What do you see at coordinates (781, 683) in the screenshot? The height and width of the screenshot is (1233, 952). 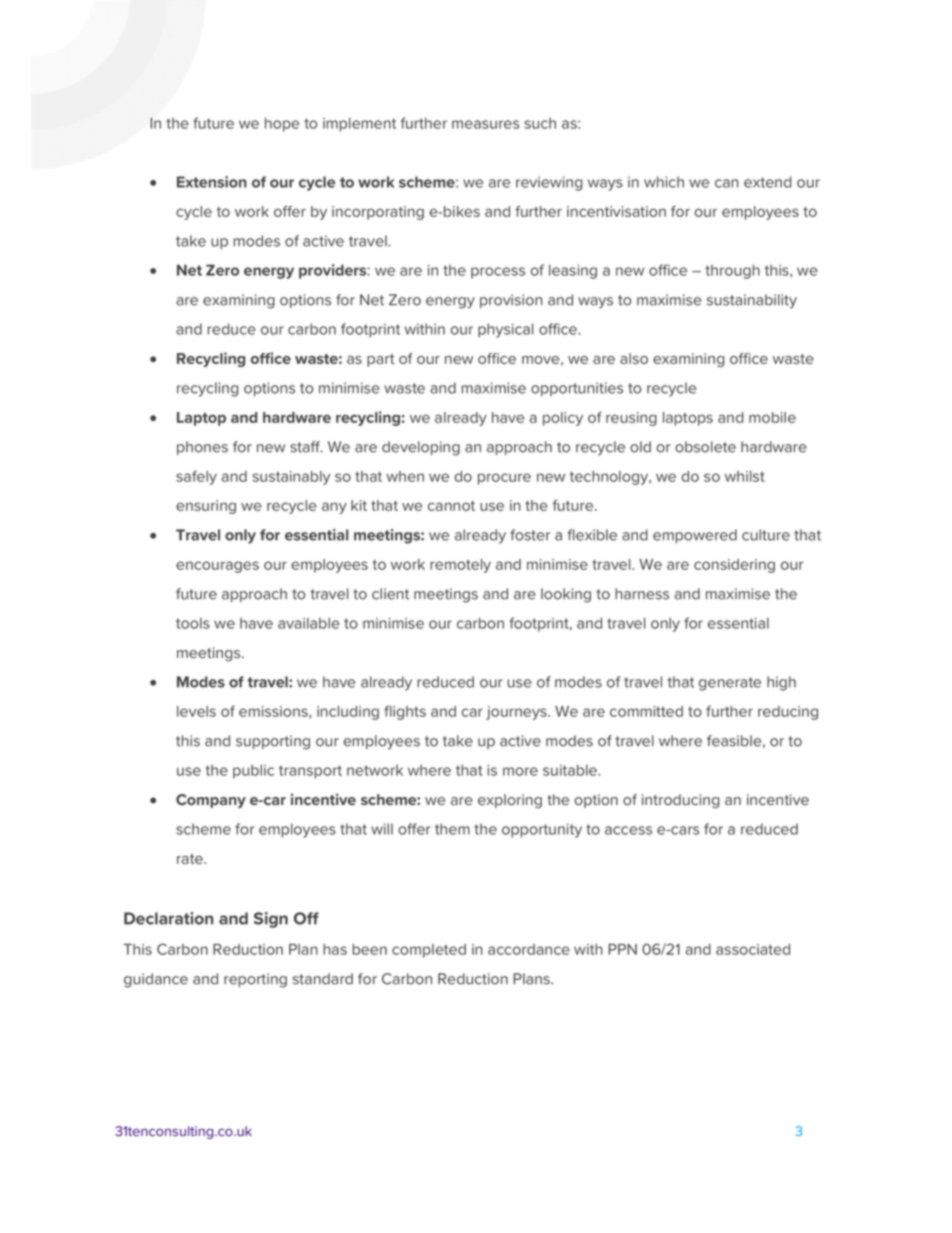 I see `high` at bounding box center [781, 683].
